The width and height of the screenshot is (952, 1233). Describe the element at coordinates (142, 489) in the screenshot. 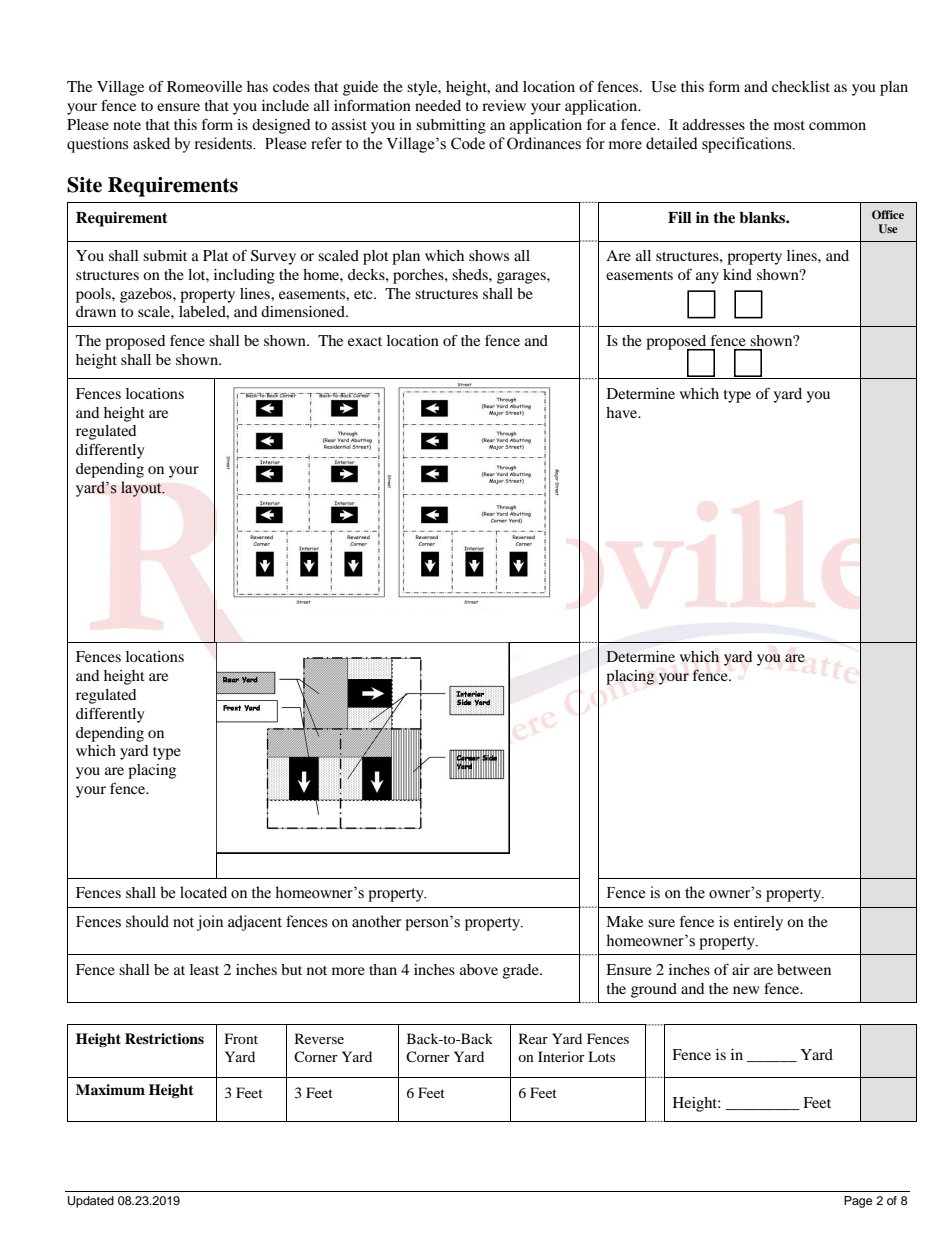

I see `layout` at that location.
